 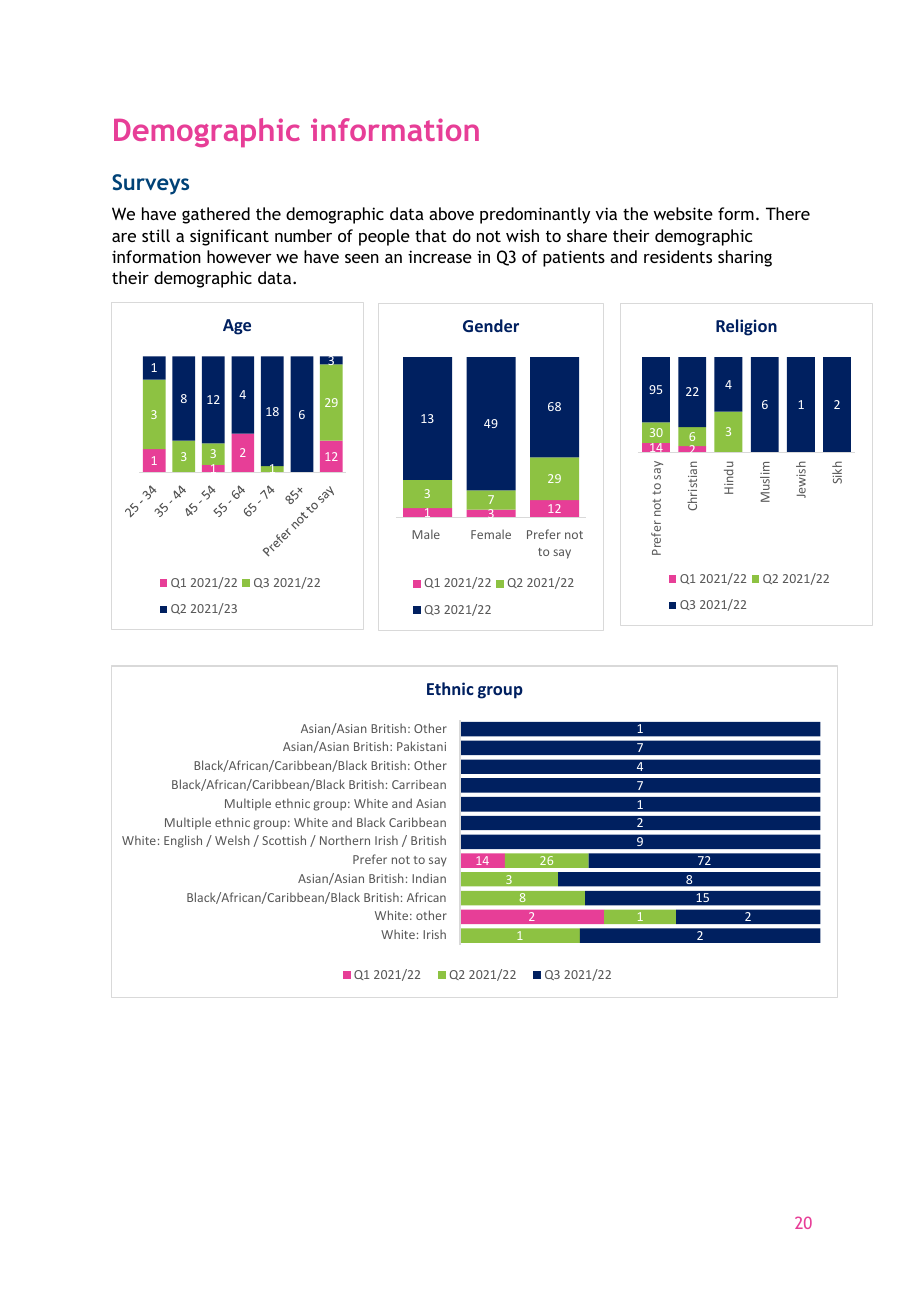 I want to click on Carribean, so click(x=419, y=784).
